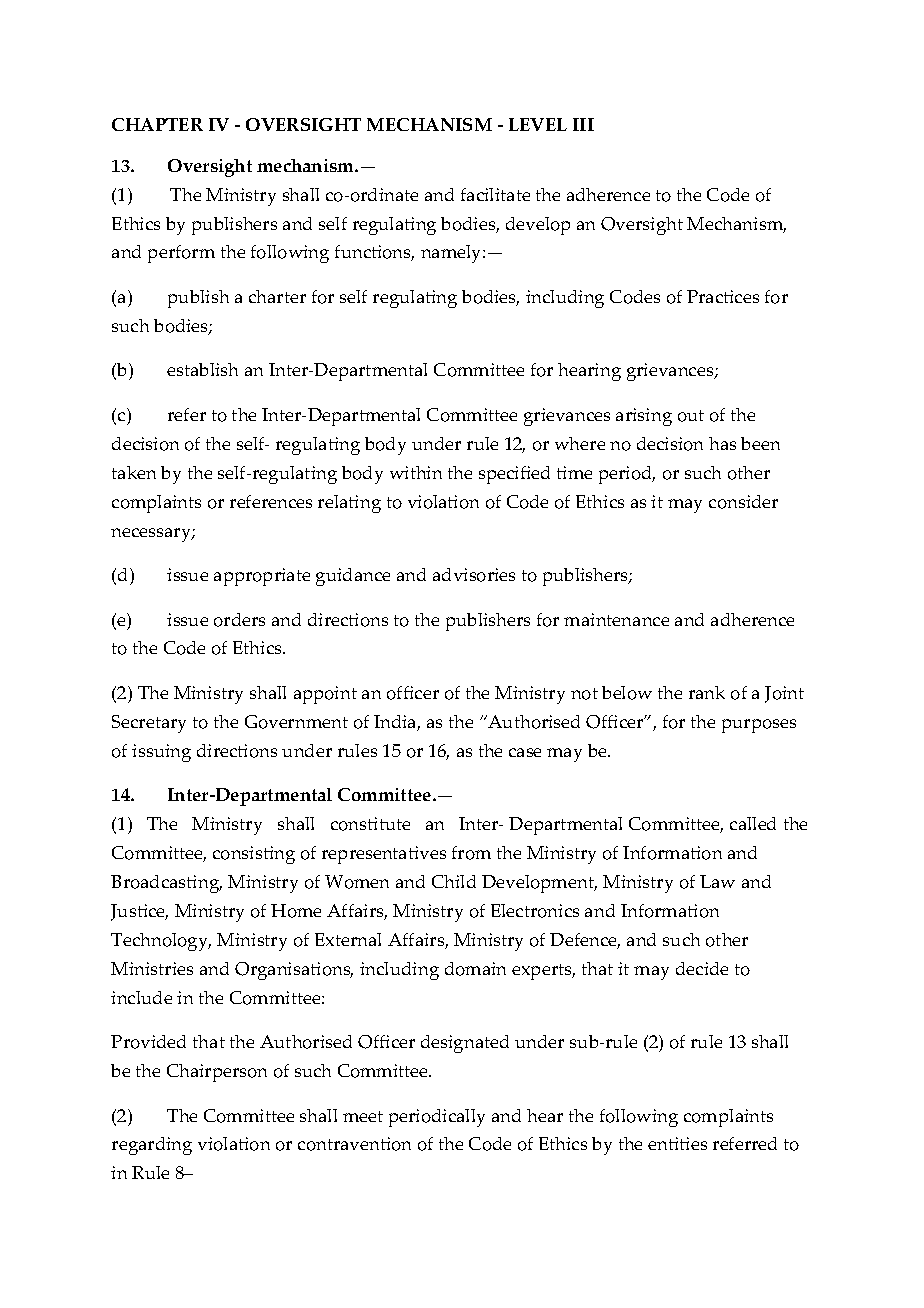 The height and width of the screenshot is (1308, 924). I want to click on rank, so click(707, 692).
